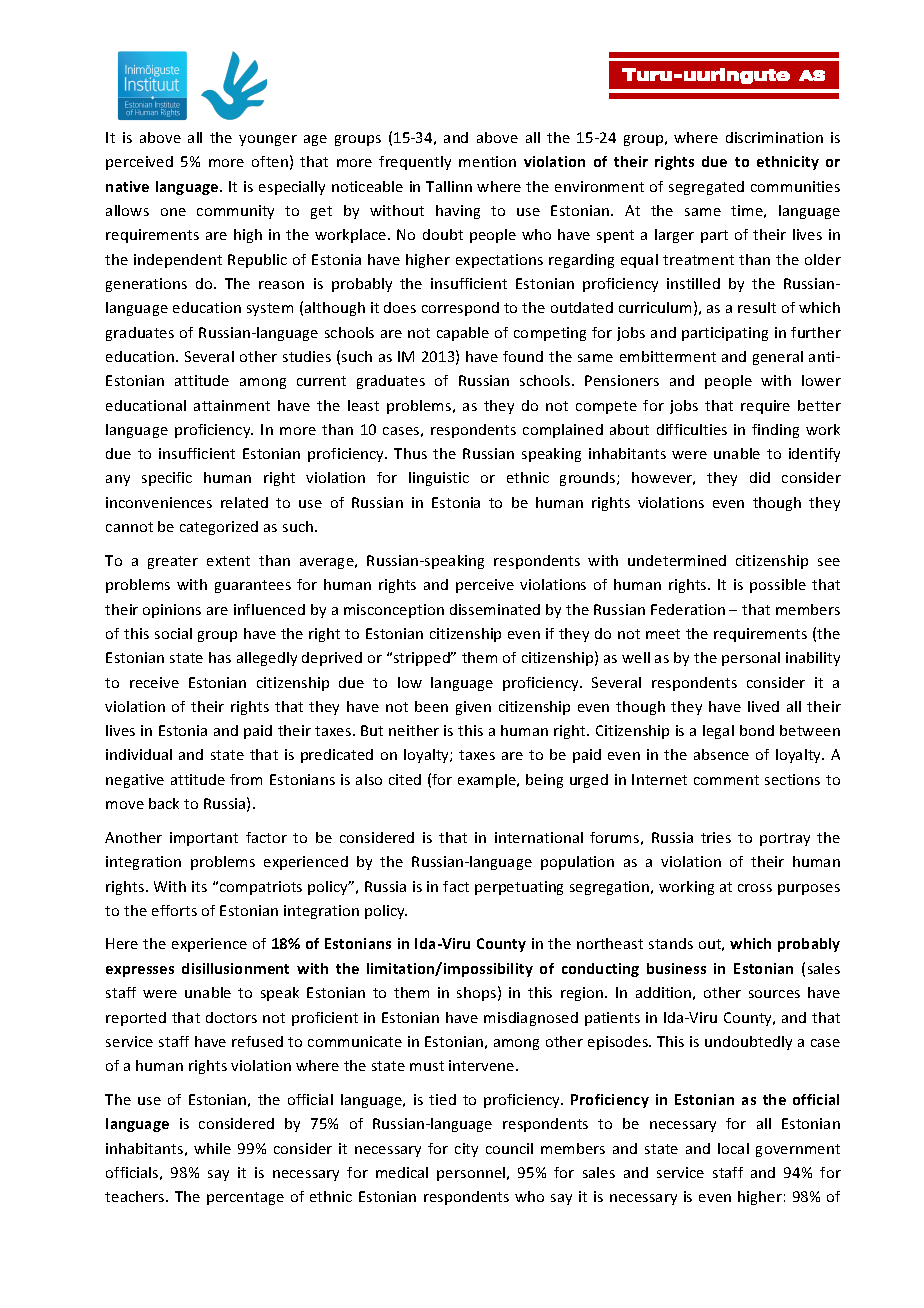  I want to click on while, so click(212, 1148).
